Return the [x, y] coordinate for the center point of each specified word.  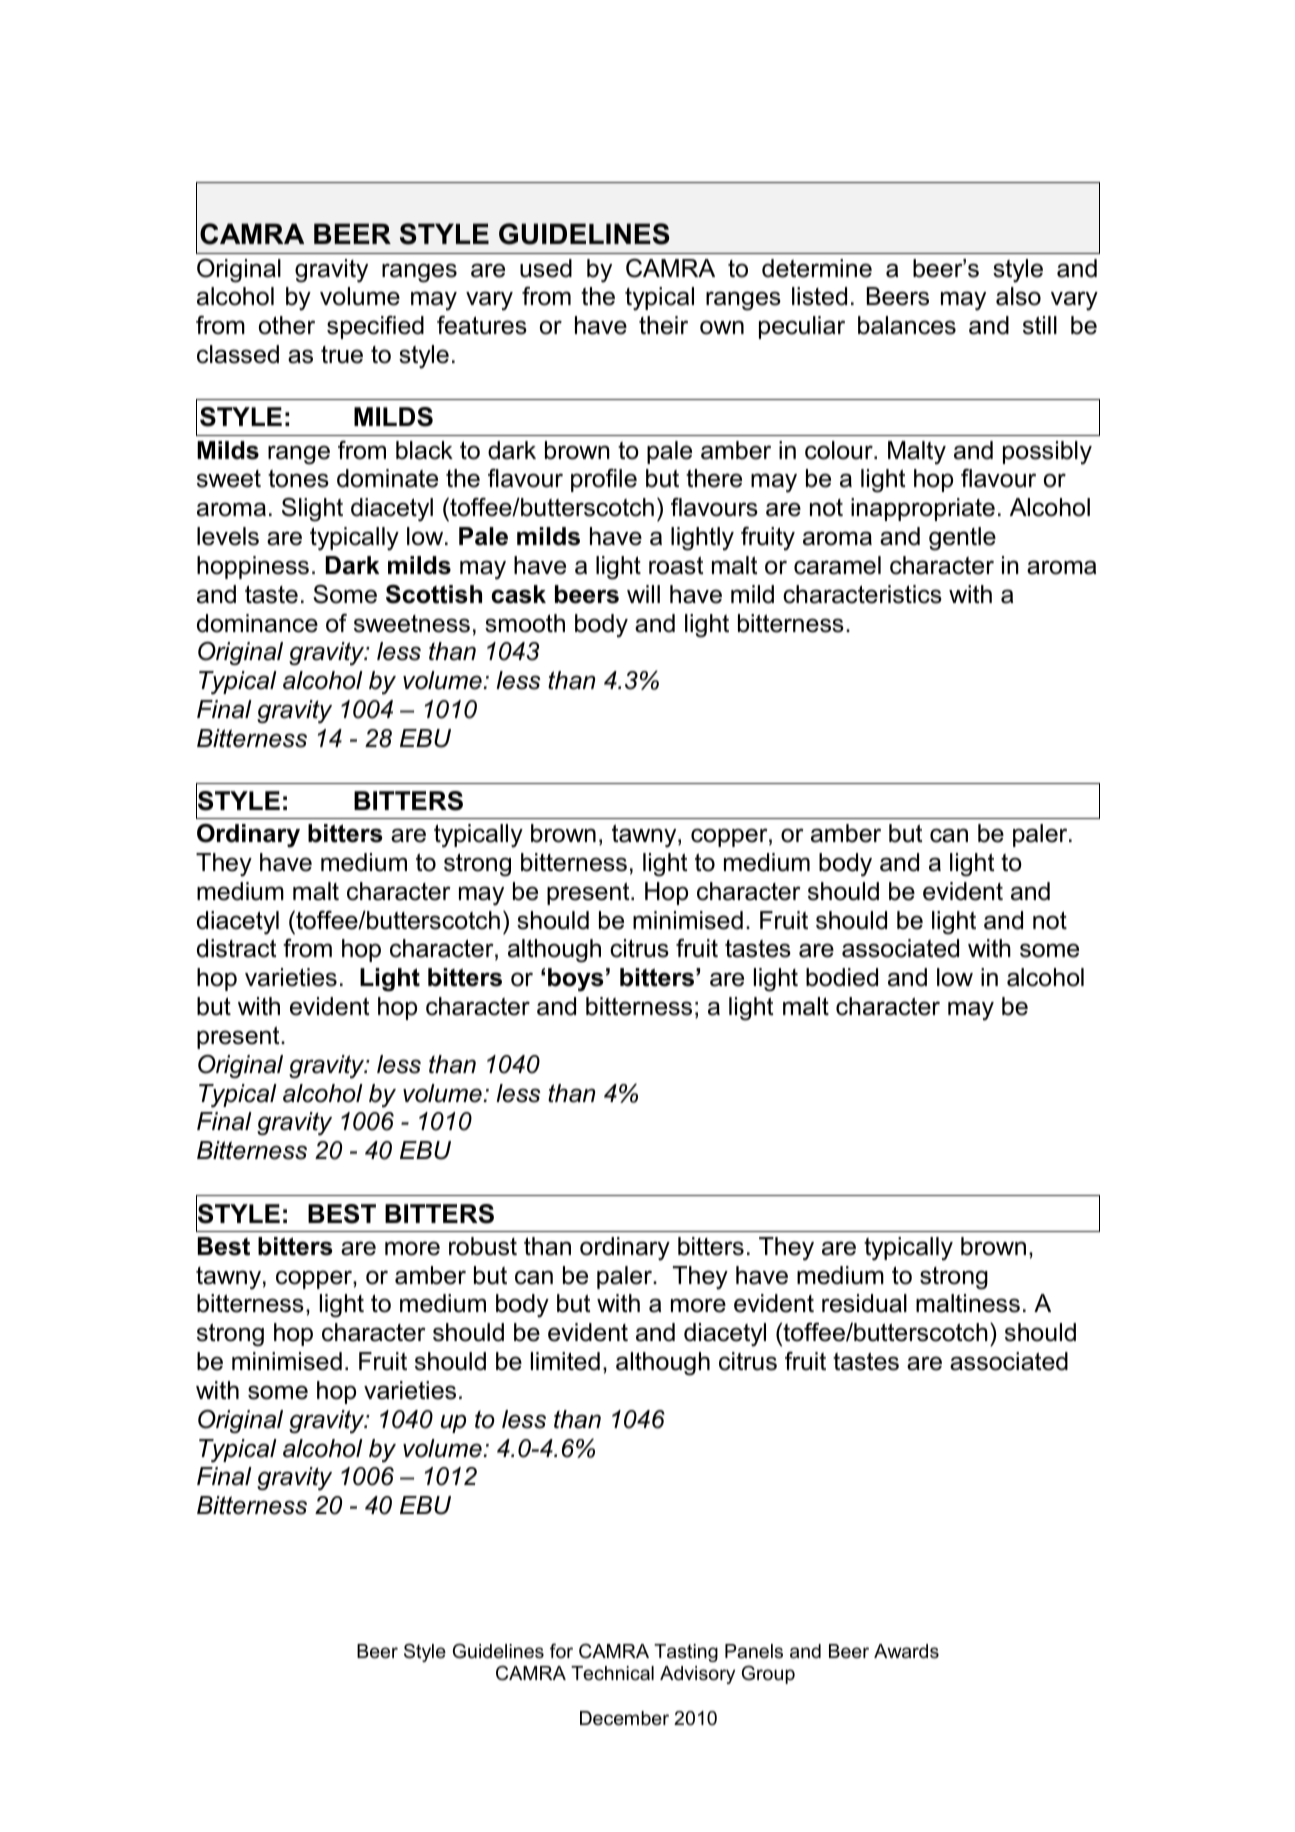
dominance [257, 623]
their [663, 325]
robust [483, 1246]
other [287, 325]
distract [237, 948]
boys [575, 980]
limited [565, 1361]
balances [907, 325]
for [561, 1651]
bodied [842, 977]
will [643, 594]
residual [864, 1303]
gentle [962, 539]
